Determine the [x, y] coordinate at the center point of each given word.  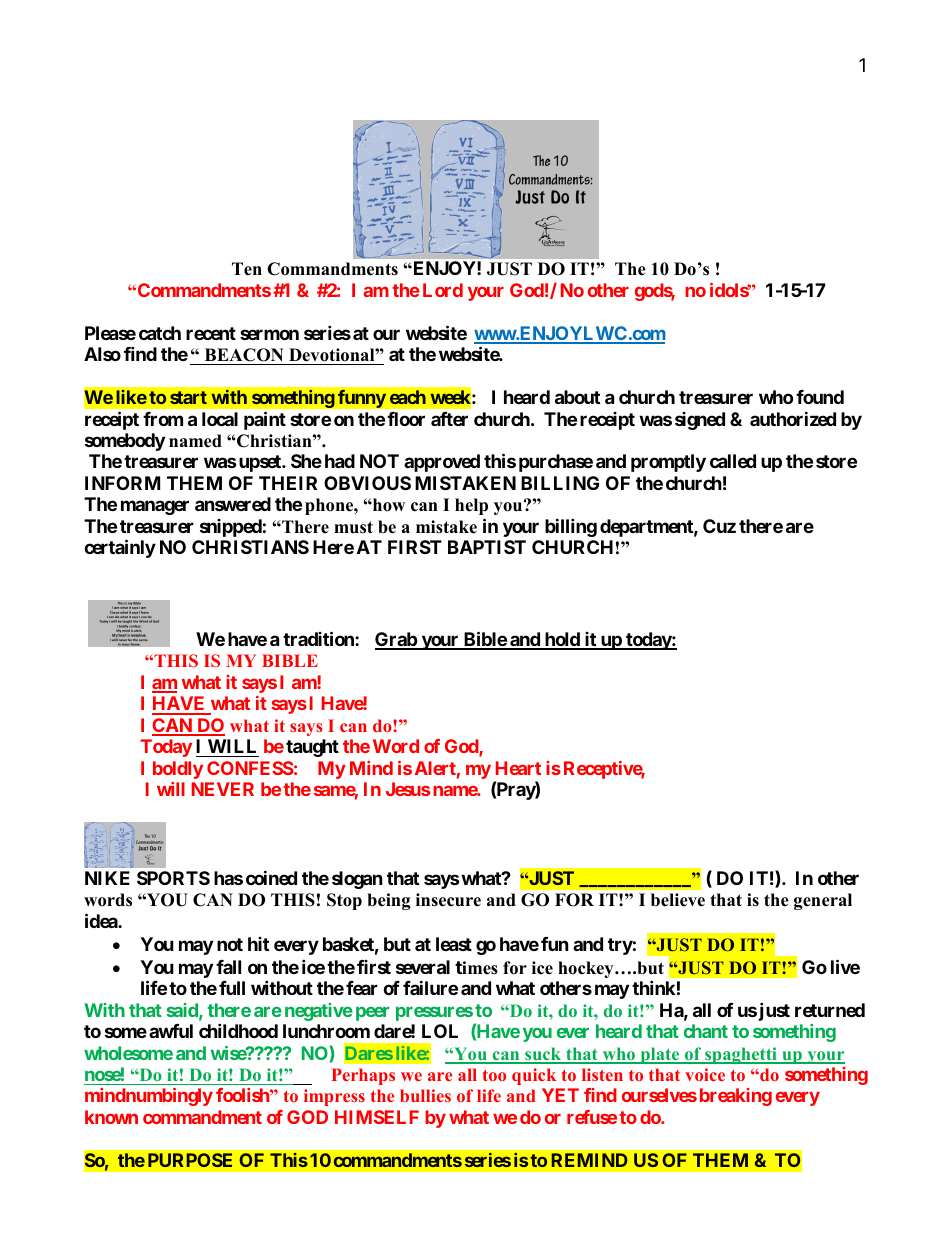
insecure [448, 900]
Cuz [719, 526]
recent [211, 333]
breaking [736, 1097]
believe [678, 900]
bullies [425, 1095]
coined [271, 877]
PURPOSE [190, 1160]
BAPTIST [487, 547]
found [820, 397]
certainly [120, 549]
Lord [443, 290]
